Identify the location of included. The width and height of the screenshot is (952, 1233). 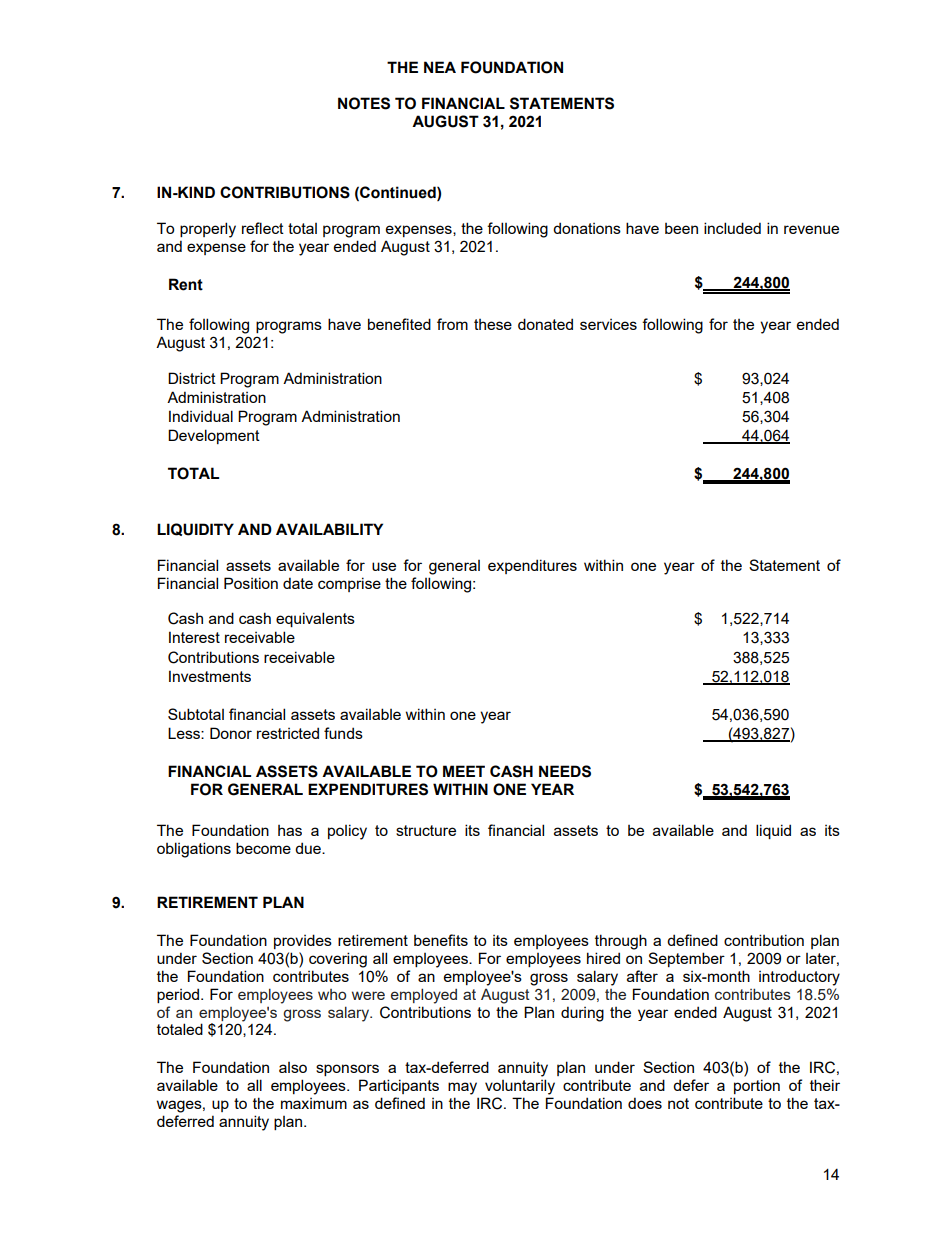
(732, 228).
